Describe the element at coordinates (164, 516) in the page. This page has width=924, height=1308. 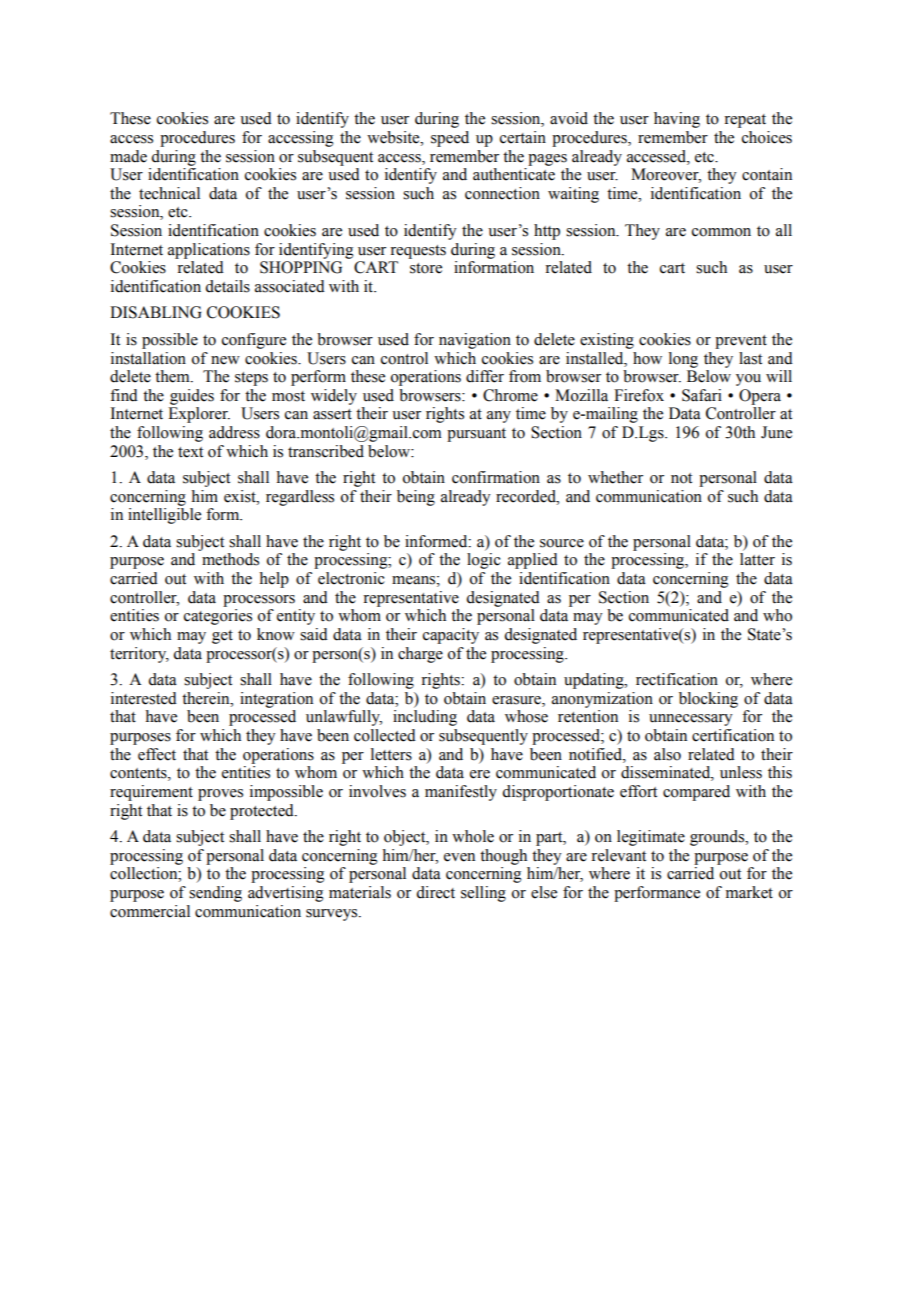
I see `intelligible` at that location.
